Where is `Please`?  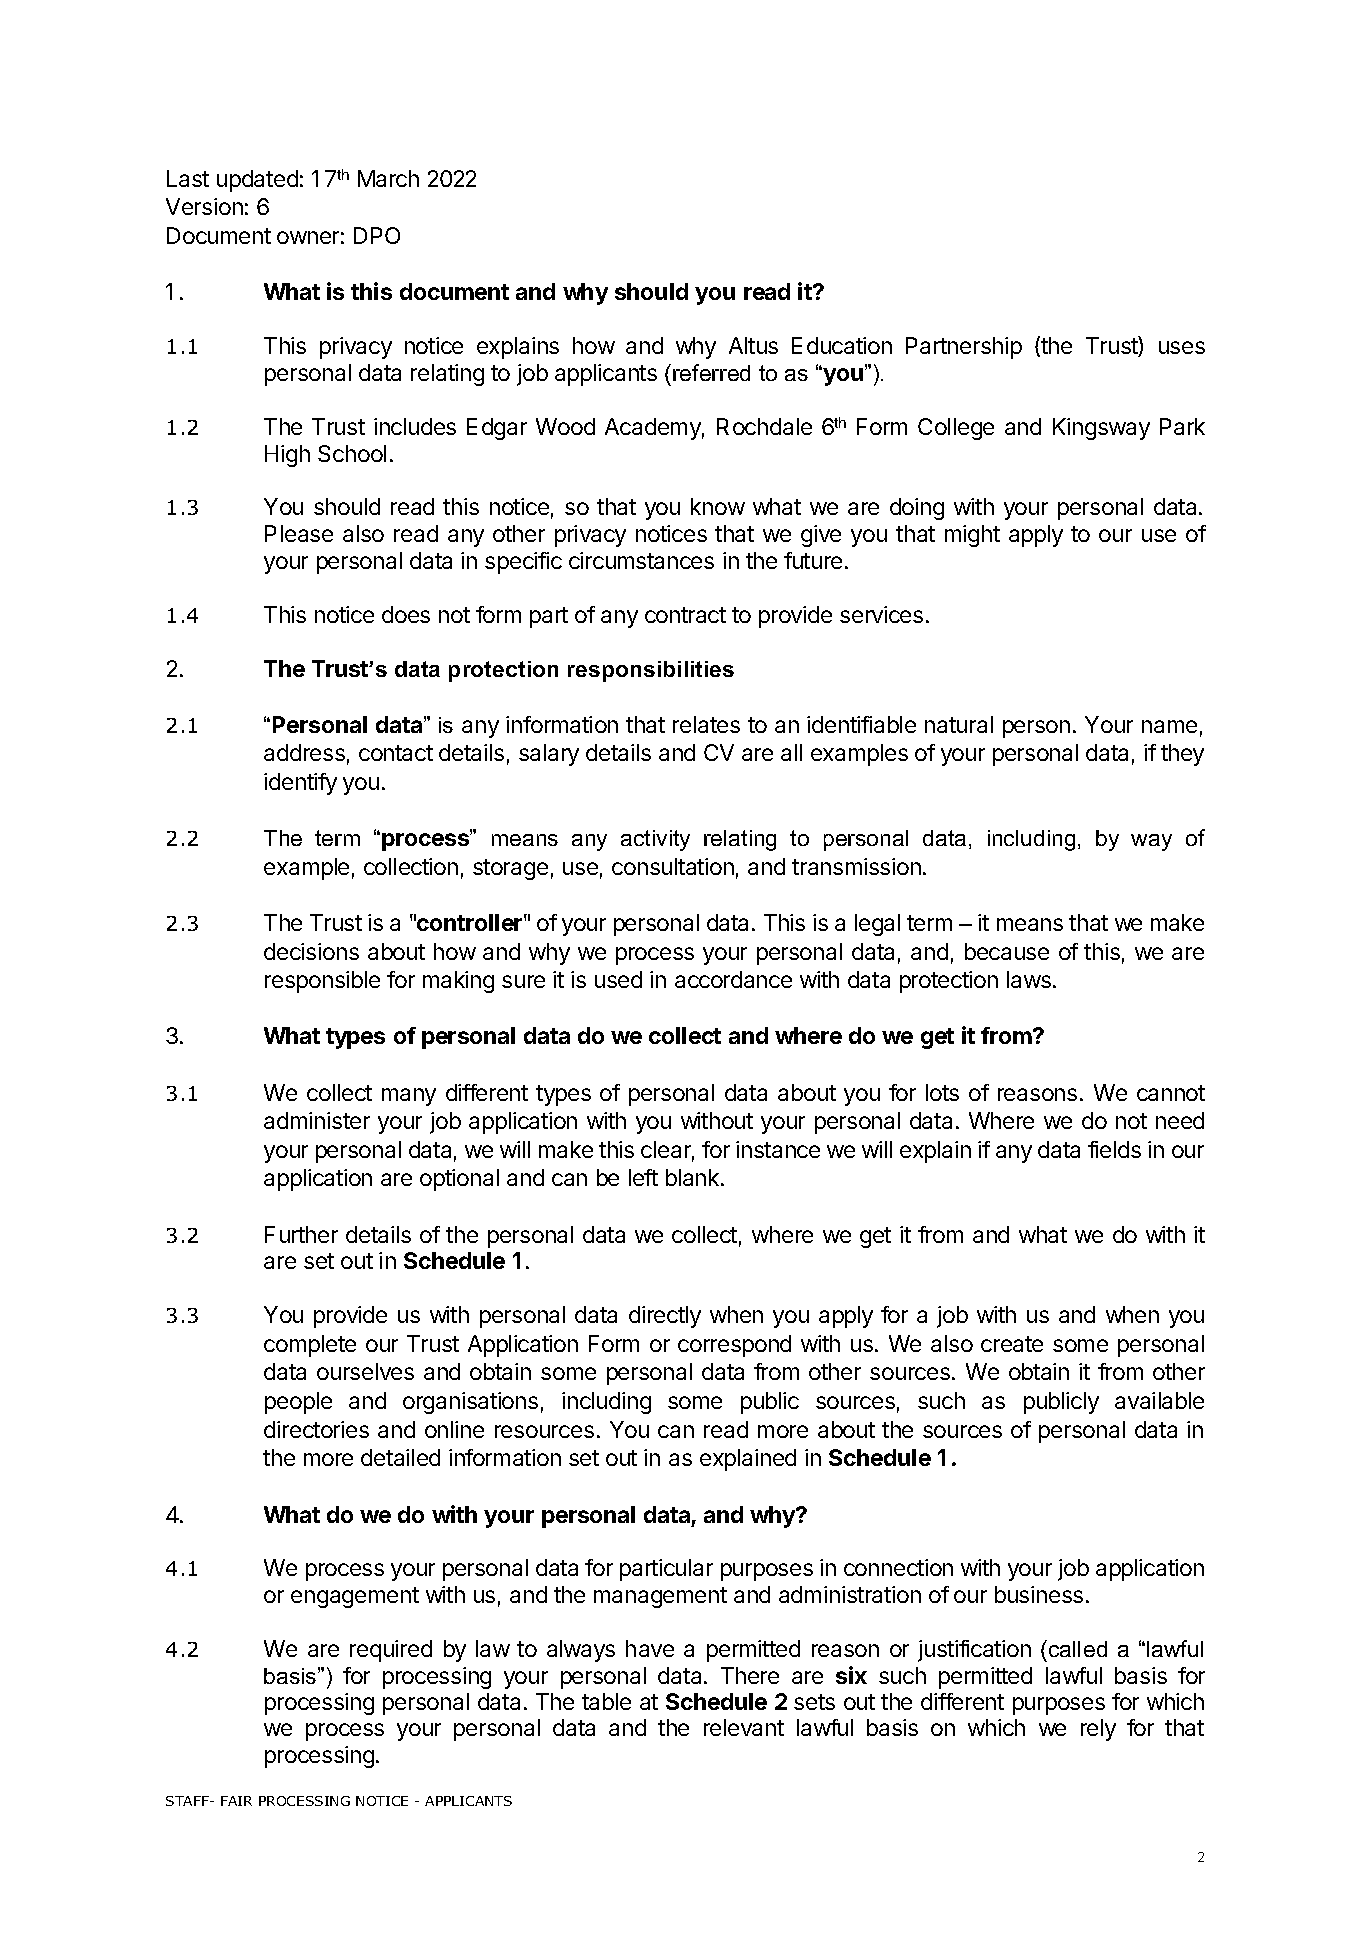
Please is located at coordinates (299, 533).
